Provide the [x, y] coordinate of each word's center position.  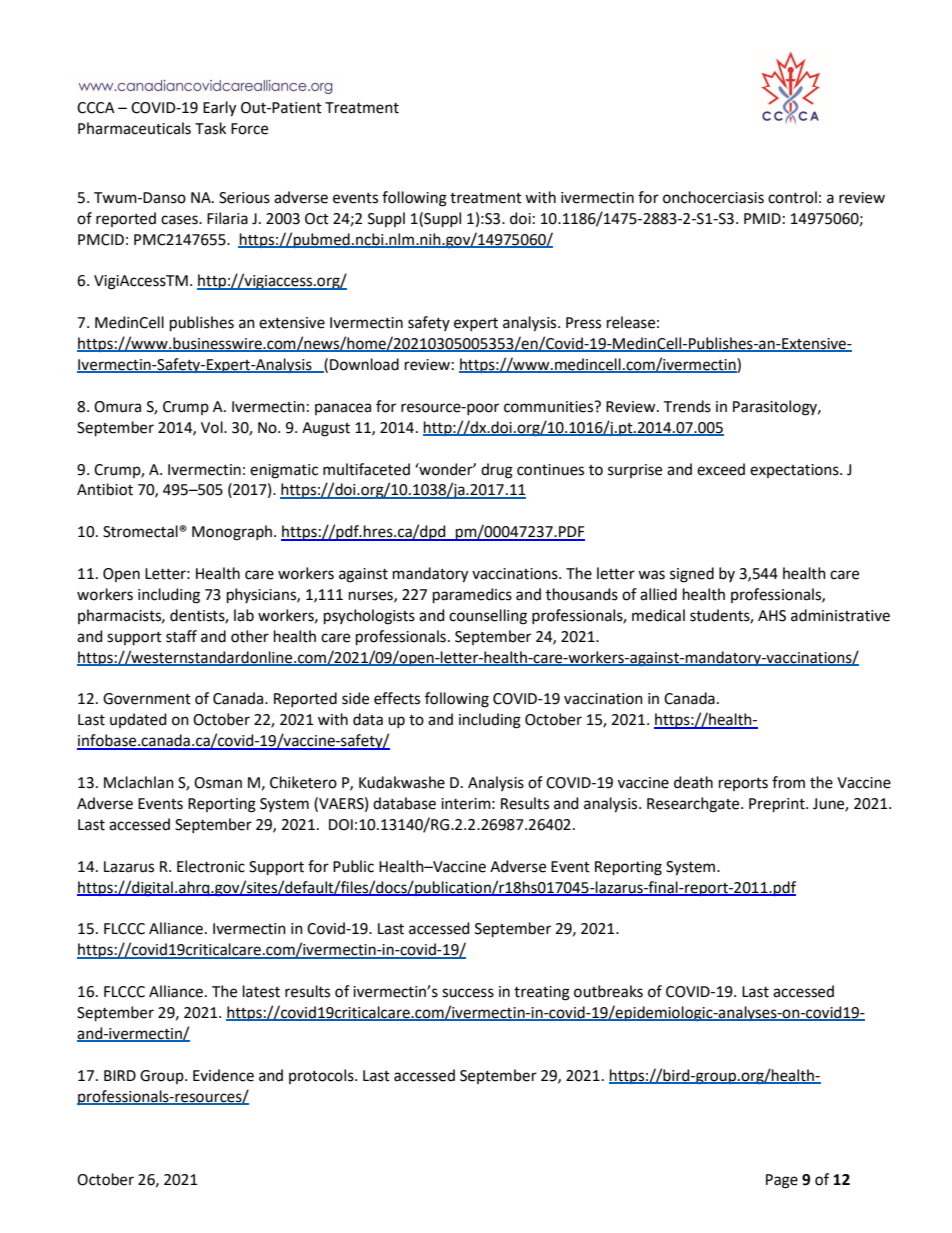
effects [397, 698]
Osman [218, 783]
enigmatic [284, 471]
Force [249, 129]
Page [782, 1181]
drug [497, 471]
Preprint [778, 805]
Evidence [223, 1075]
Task [210, 128]
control [792, 197]
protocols [322, 1076]
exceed [721, 469]
